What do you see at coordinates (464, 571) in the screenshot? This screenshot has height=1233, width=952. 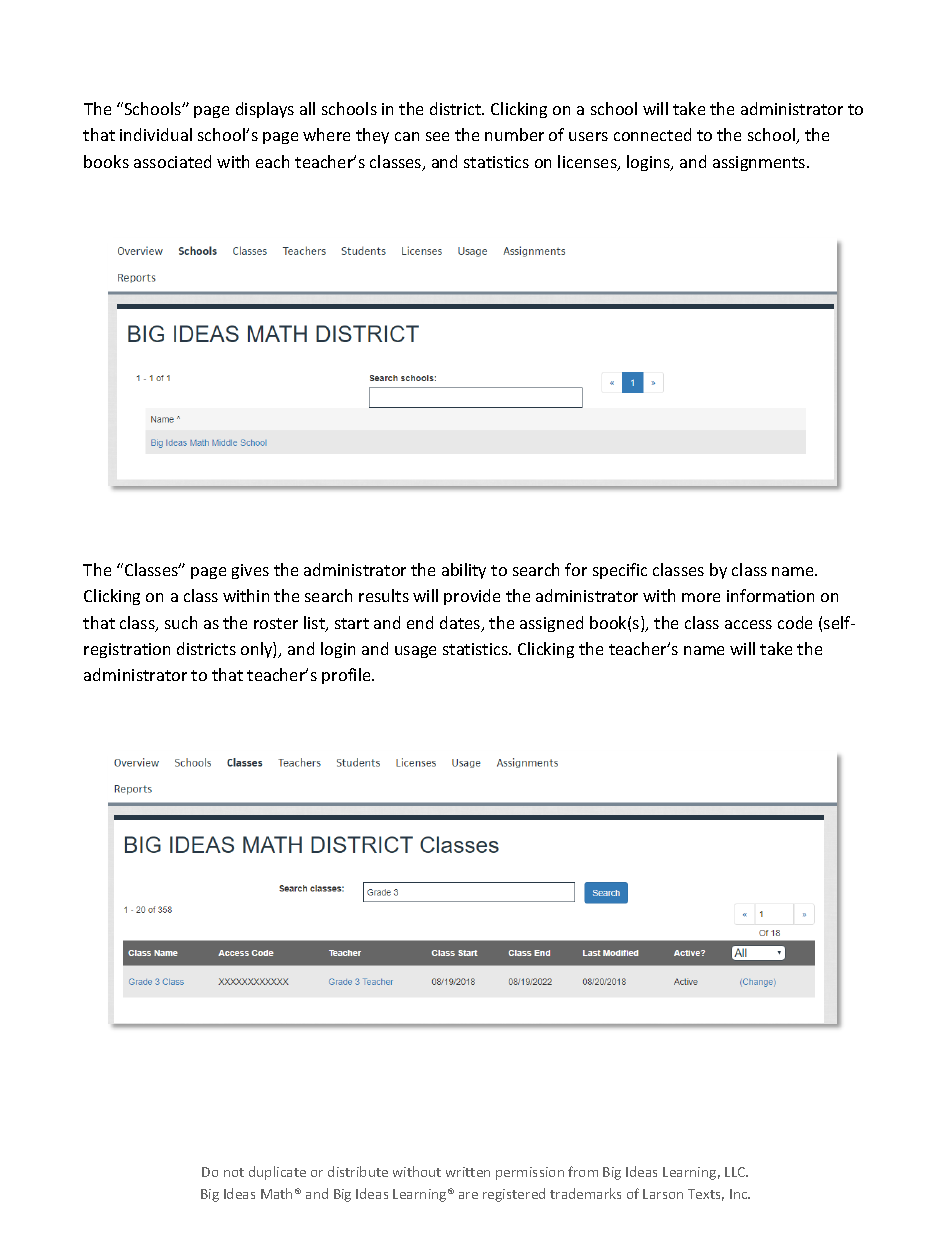 I see `ability` at bounding box center [464, 571].
